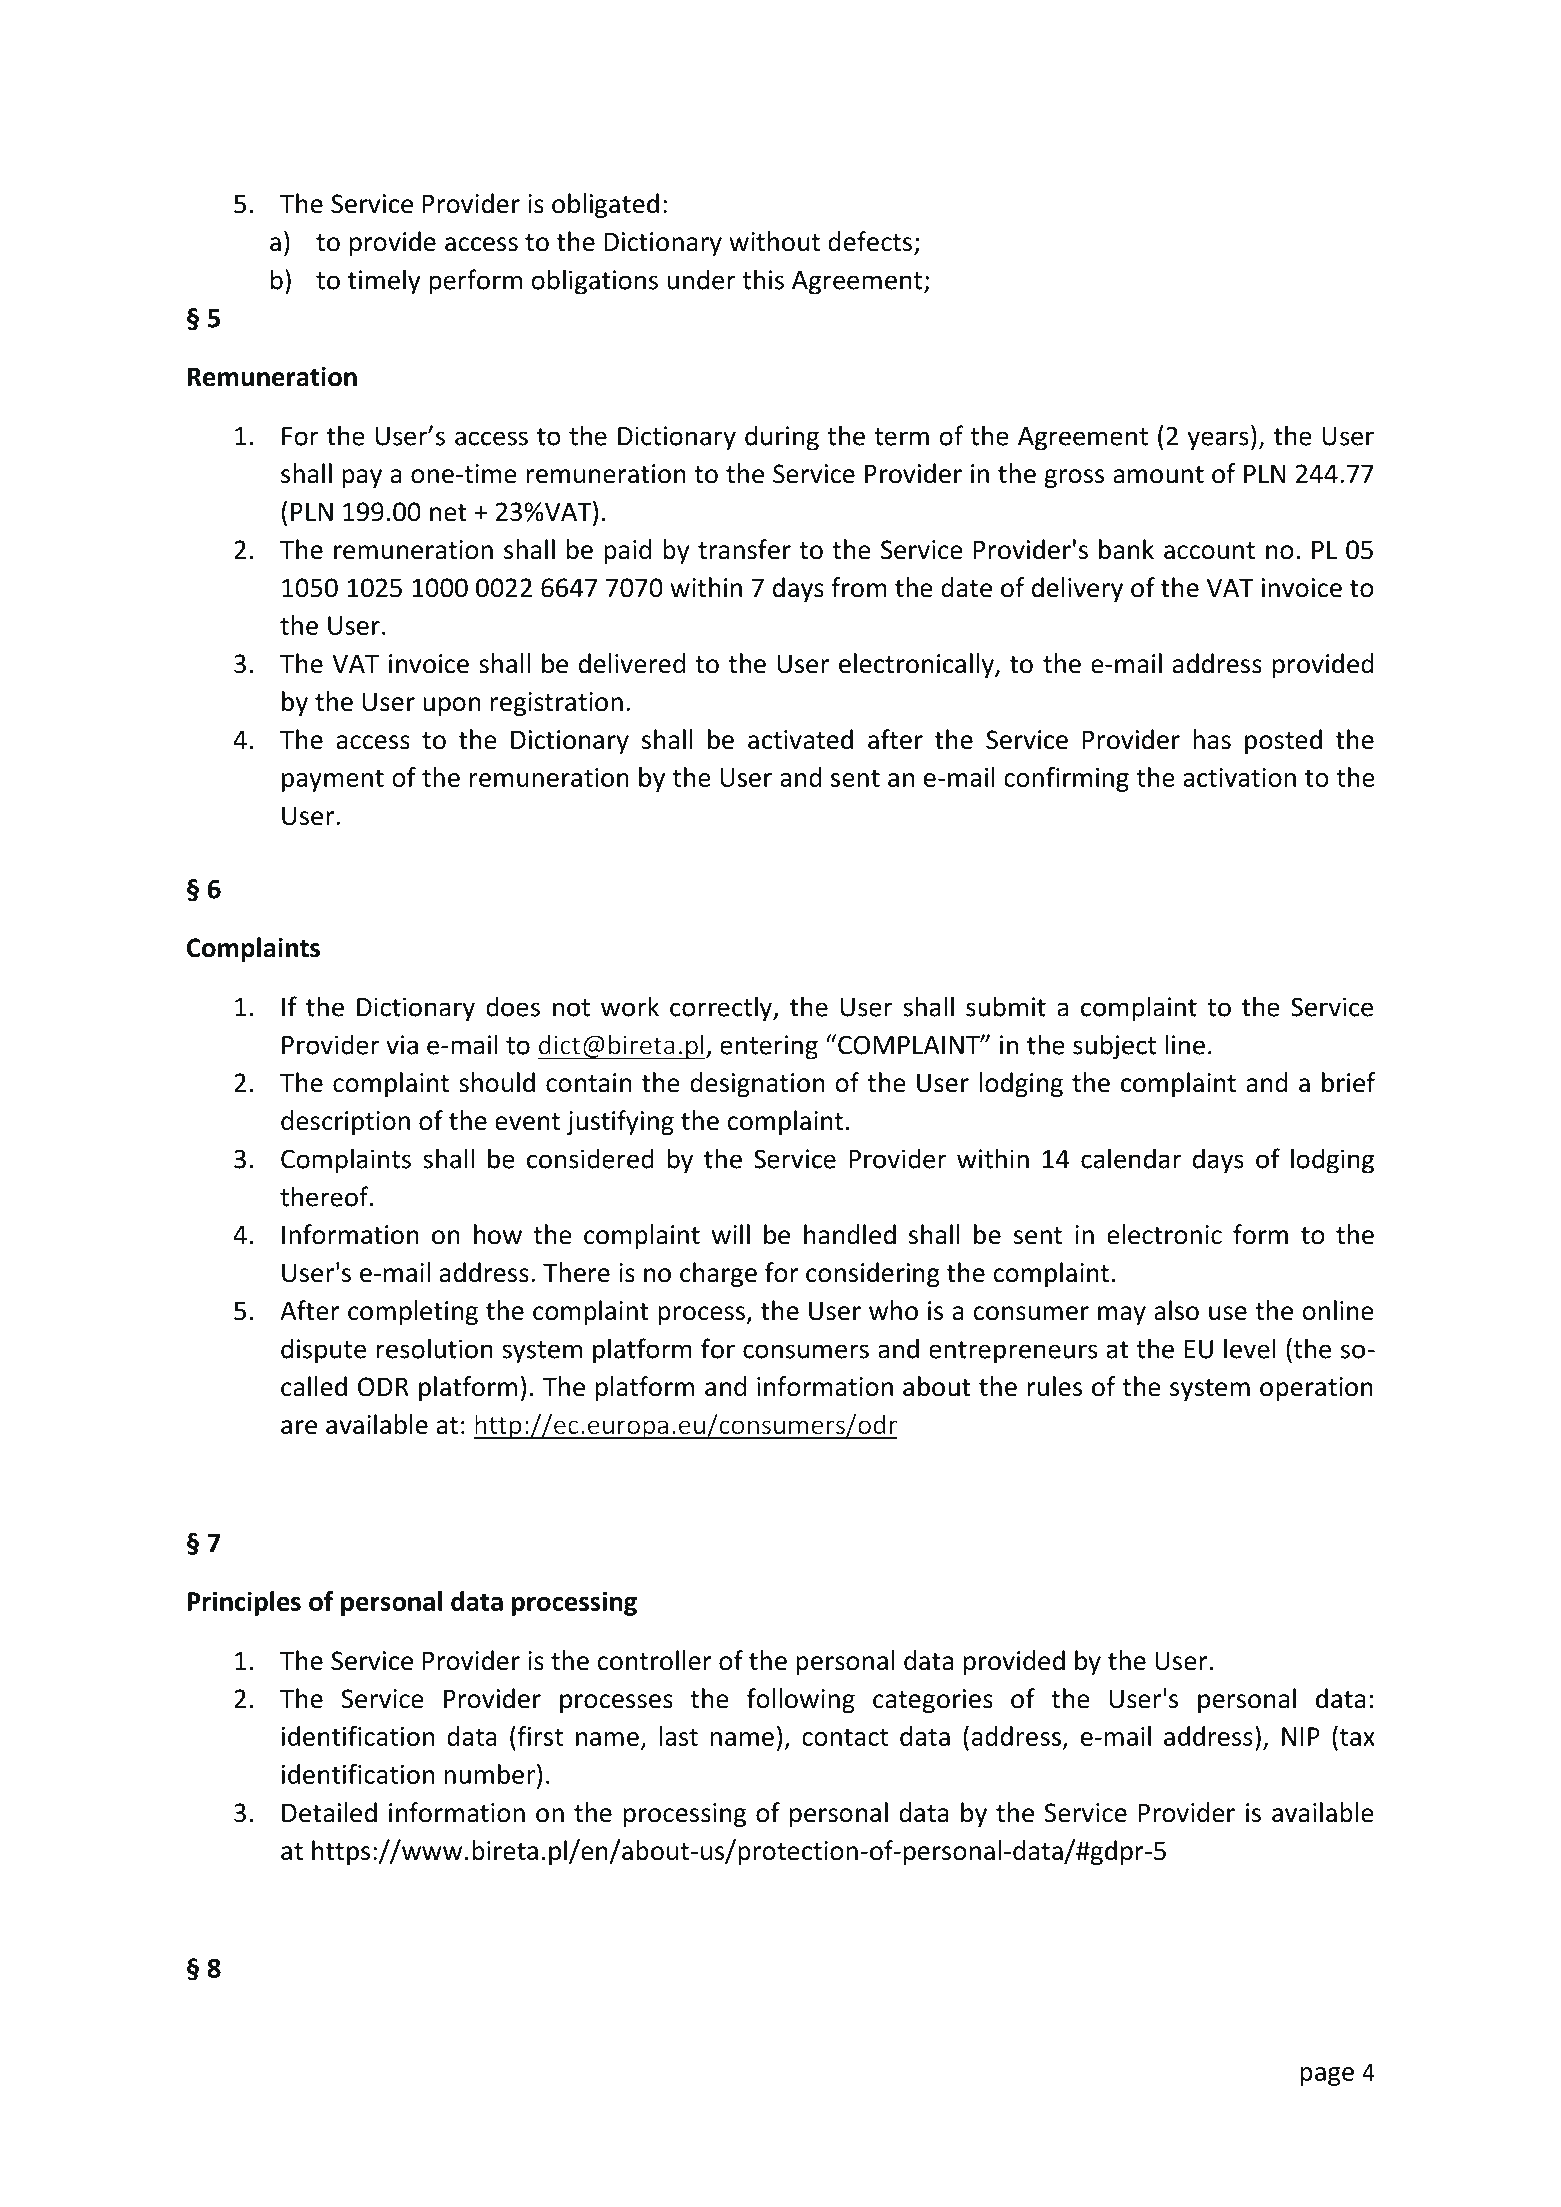 The image size is (1561, 2207). What do you see at coordinates (774, 241) in the screenshot?
I see `without` at bounding box center [774, 241].
